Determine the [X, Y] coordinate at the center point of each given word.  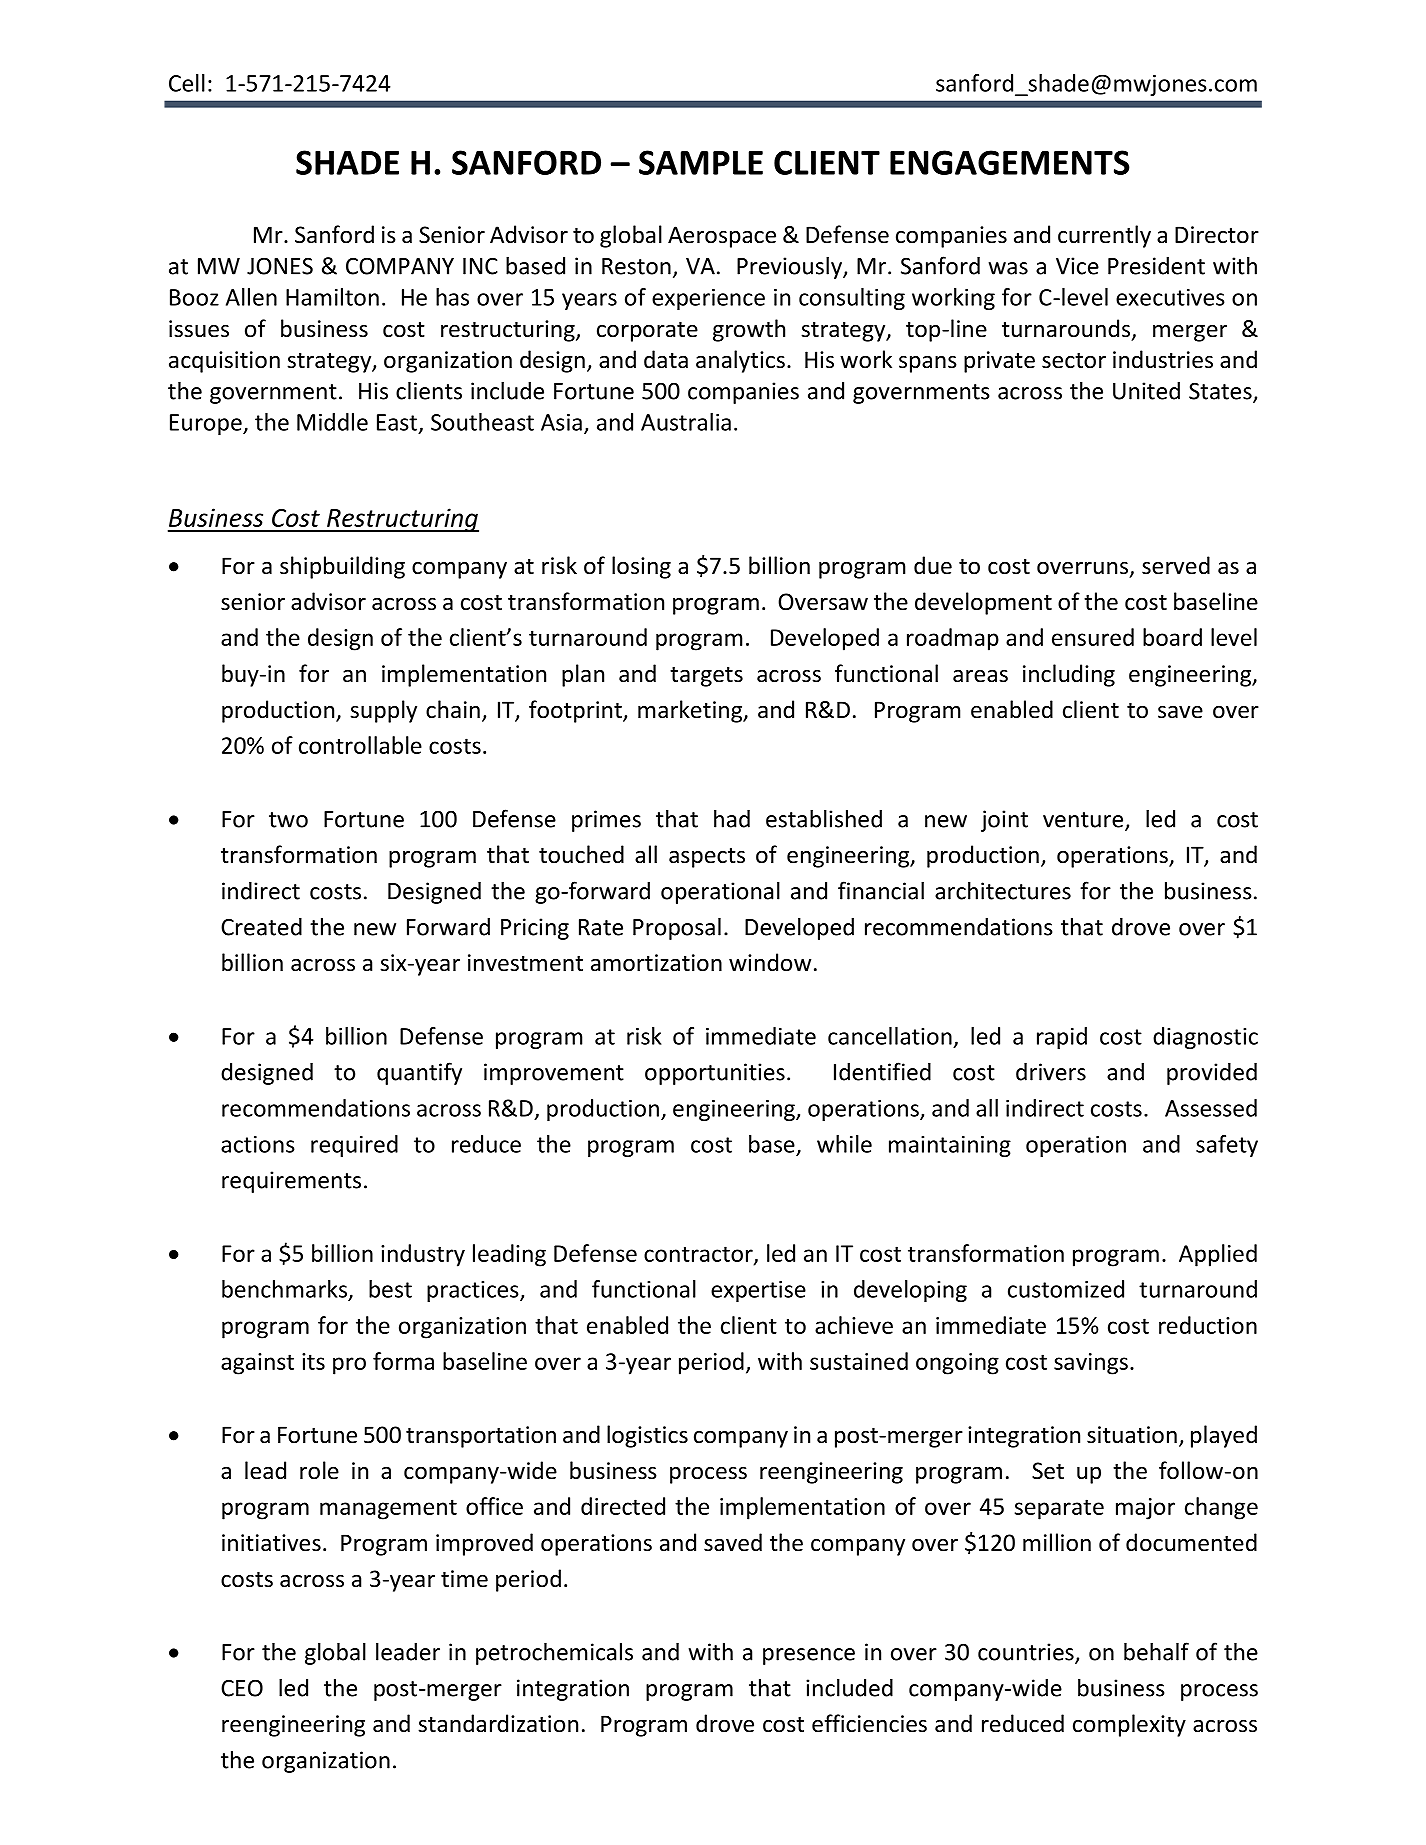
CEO [242, 1688]
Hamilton [332, 297]
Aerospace [722, 237]
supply [383, 711]
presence [809, 1656]
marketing [691, 711]
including [1069, 675]
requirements [291, 1182]
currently [1104, 236]
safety [1227, 1146]
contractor [699, 1255]
